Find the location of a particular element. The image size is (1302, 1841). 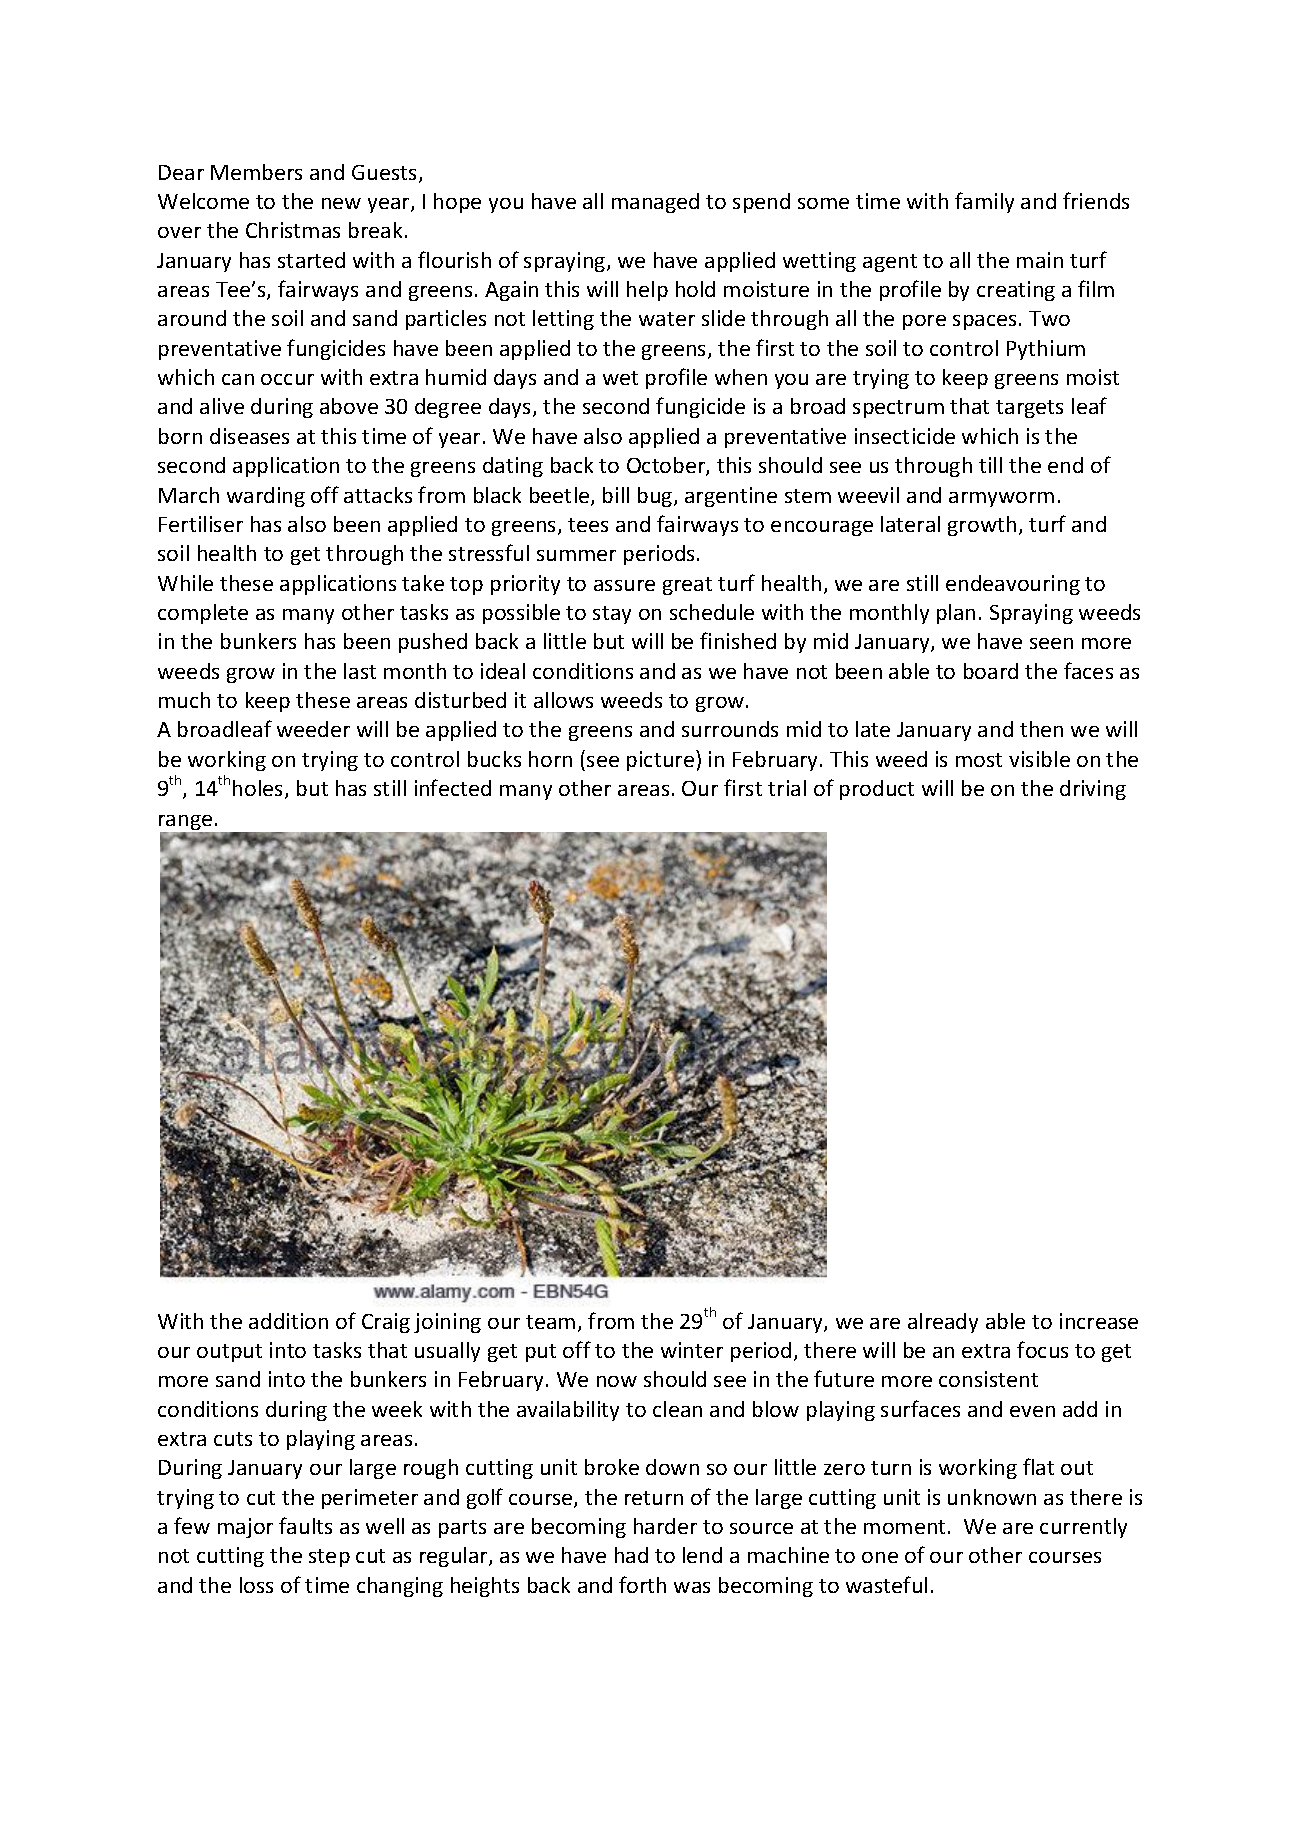

family is located at coordinates (984, 202).
